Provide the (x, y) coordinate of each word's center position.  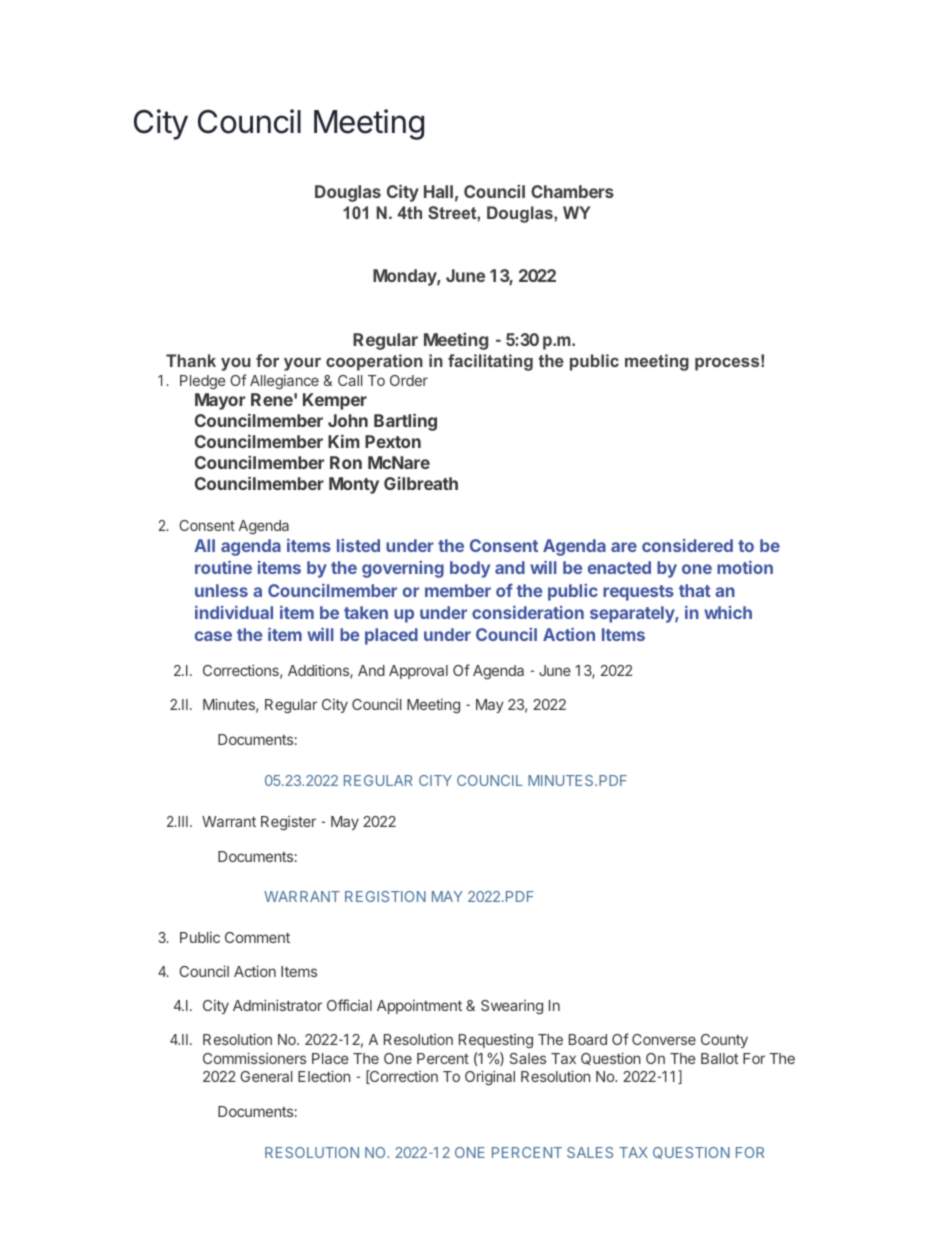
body (470, 569)
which (728, 612)
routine (223, 567)
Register (288, 823)
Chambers (572, 191)
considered (687, 545)
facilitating (490, 362)
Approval (418, 672)
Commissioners (254, 1058)
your (302, 364)
